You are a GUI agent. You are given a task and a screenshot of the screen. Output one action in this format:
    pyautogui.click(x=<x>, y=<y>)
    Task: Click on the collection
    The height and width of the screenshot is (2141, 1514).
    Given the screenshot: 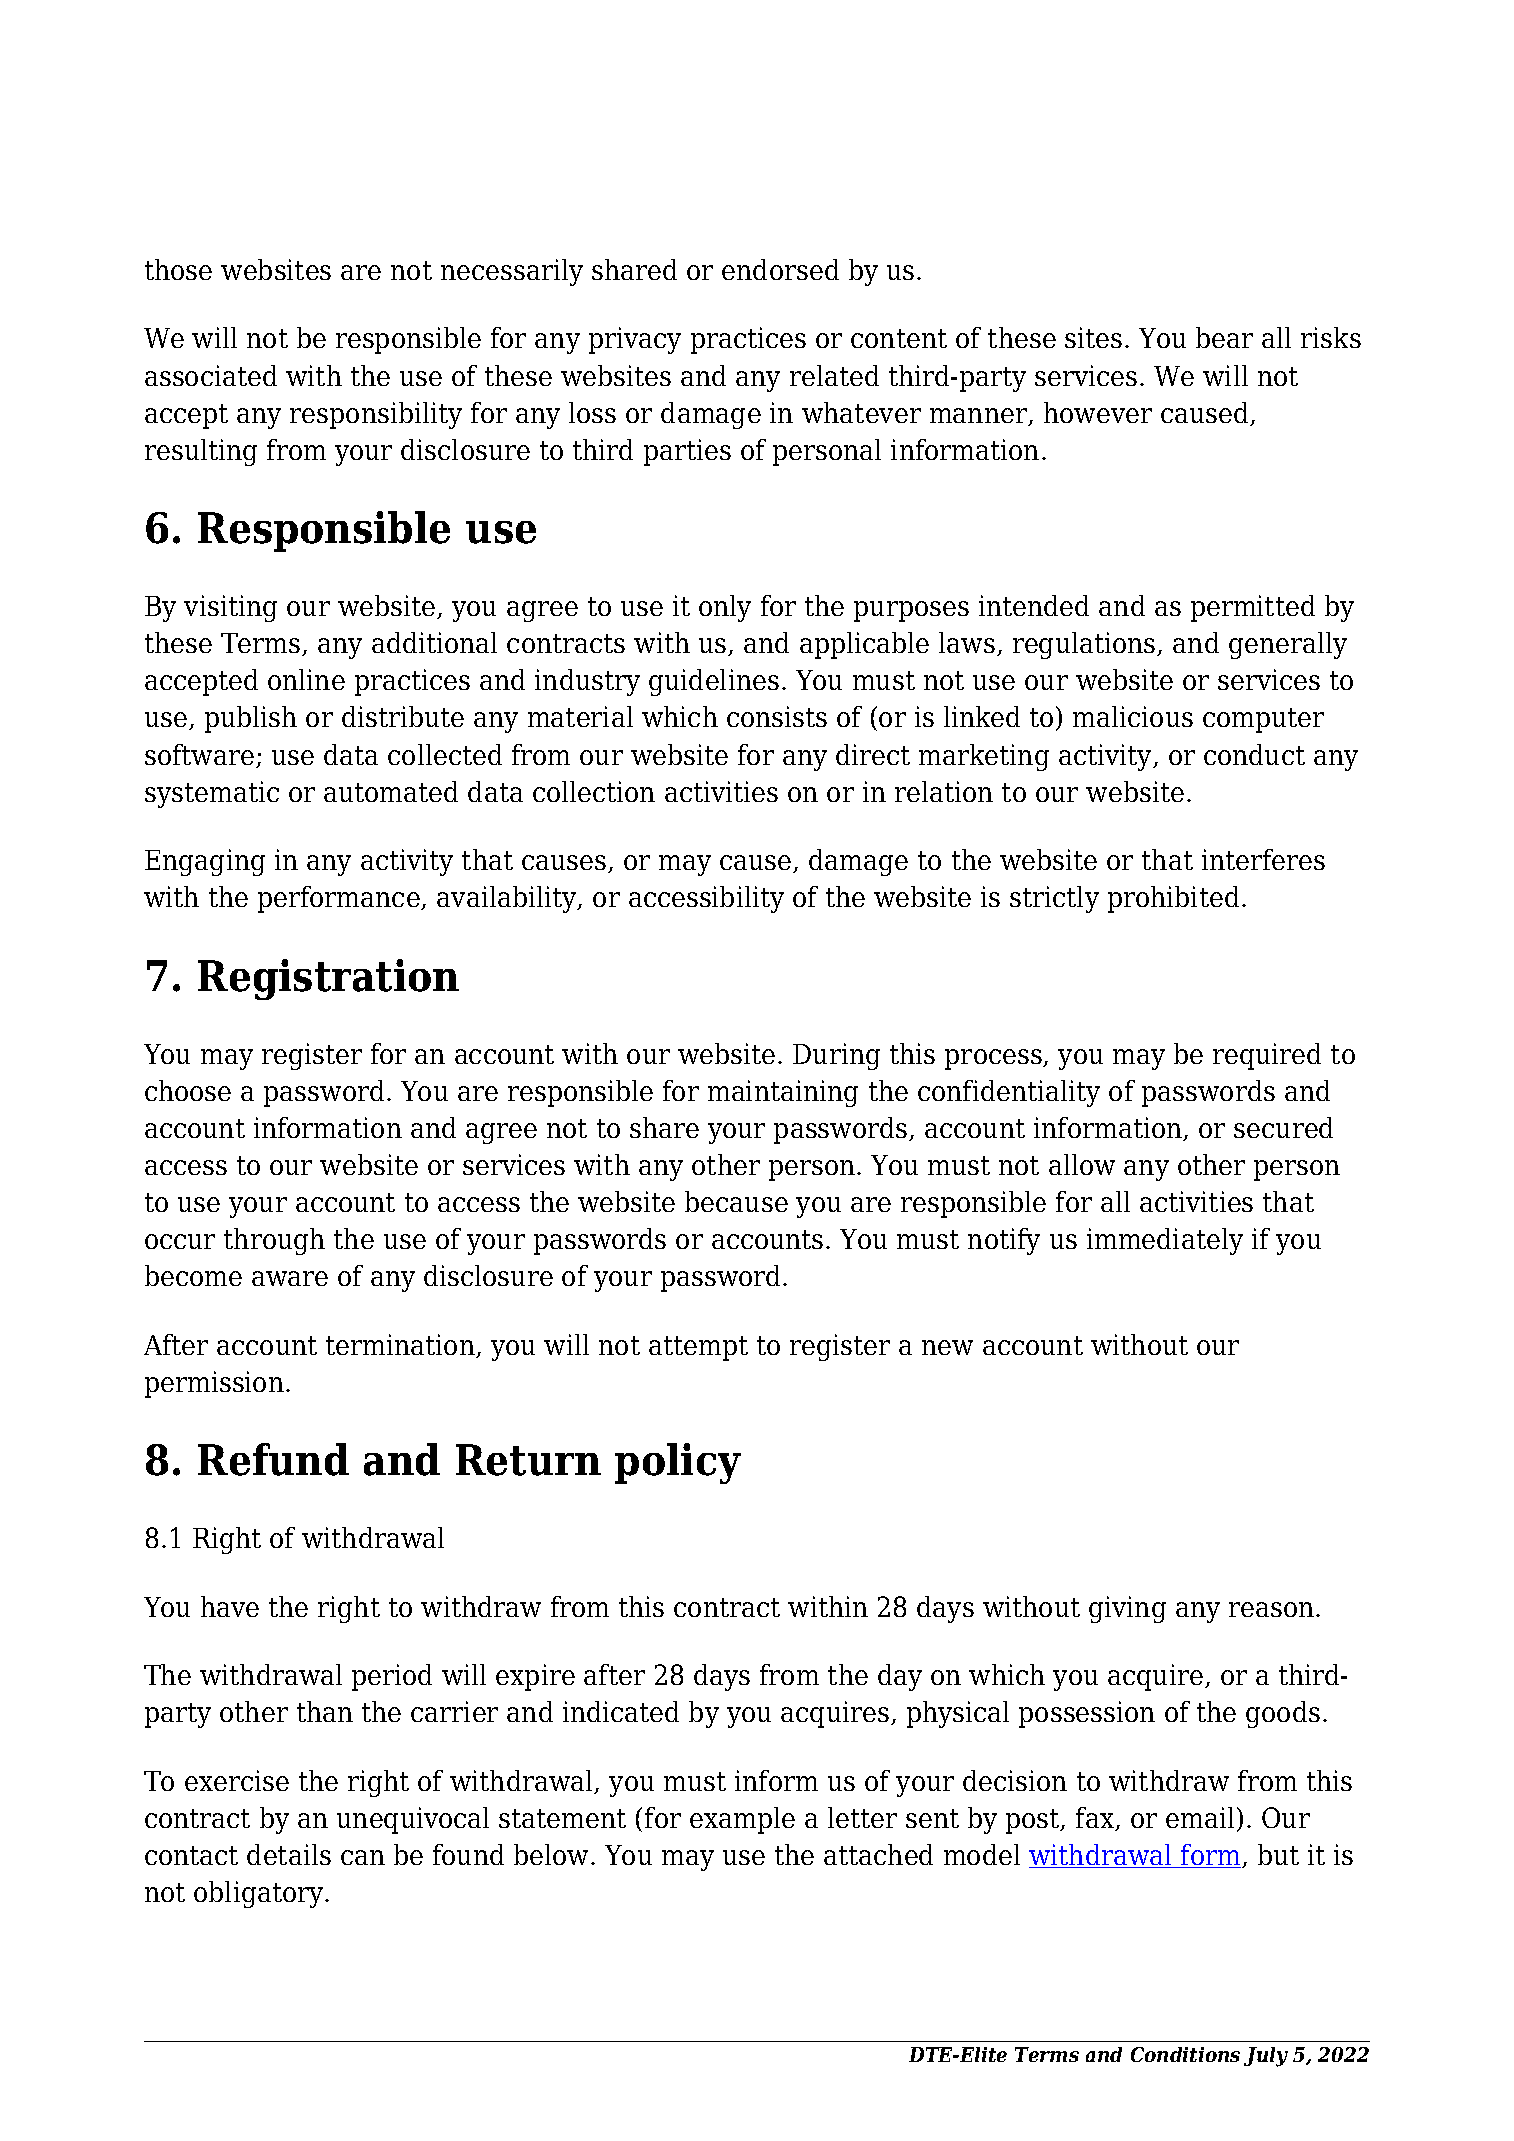 What is the action you would take?
    pyautogui.click(x=594, y=791)
